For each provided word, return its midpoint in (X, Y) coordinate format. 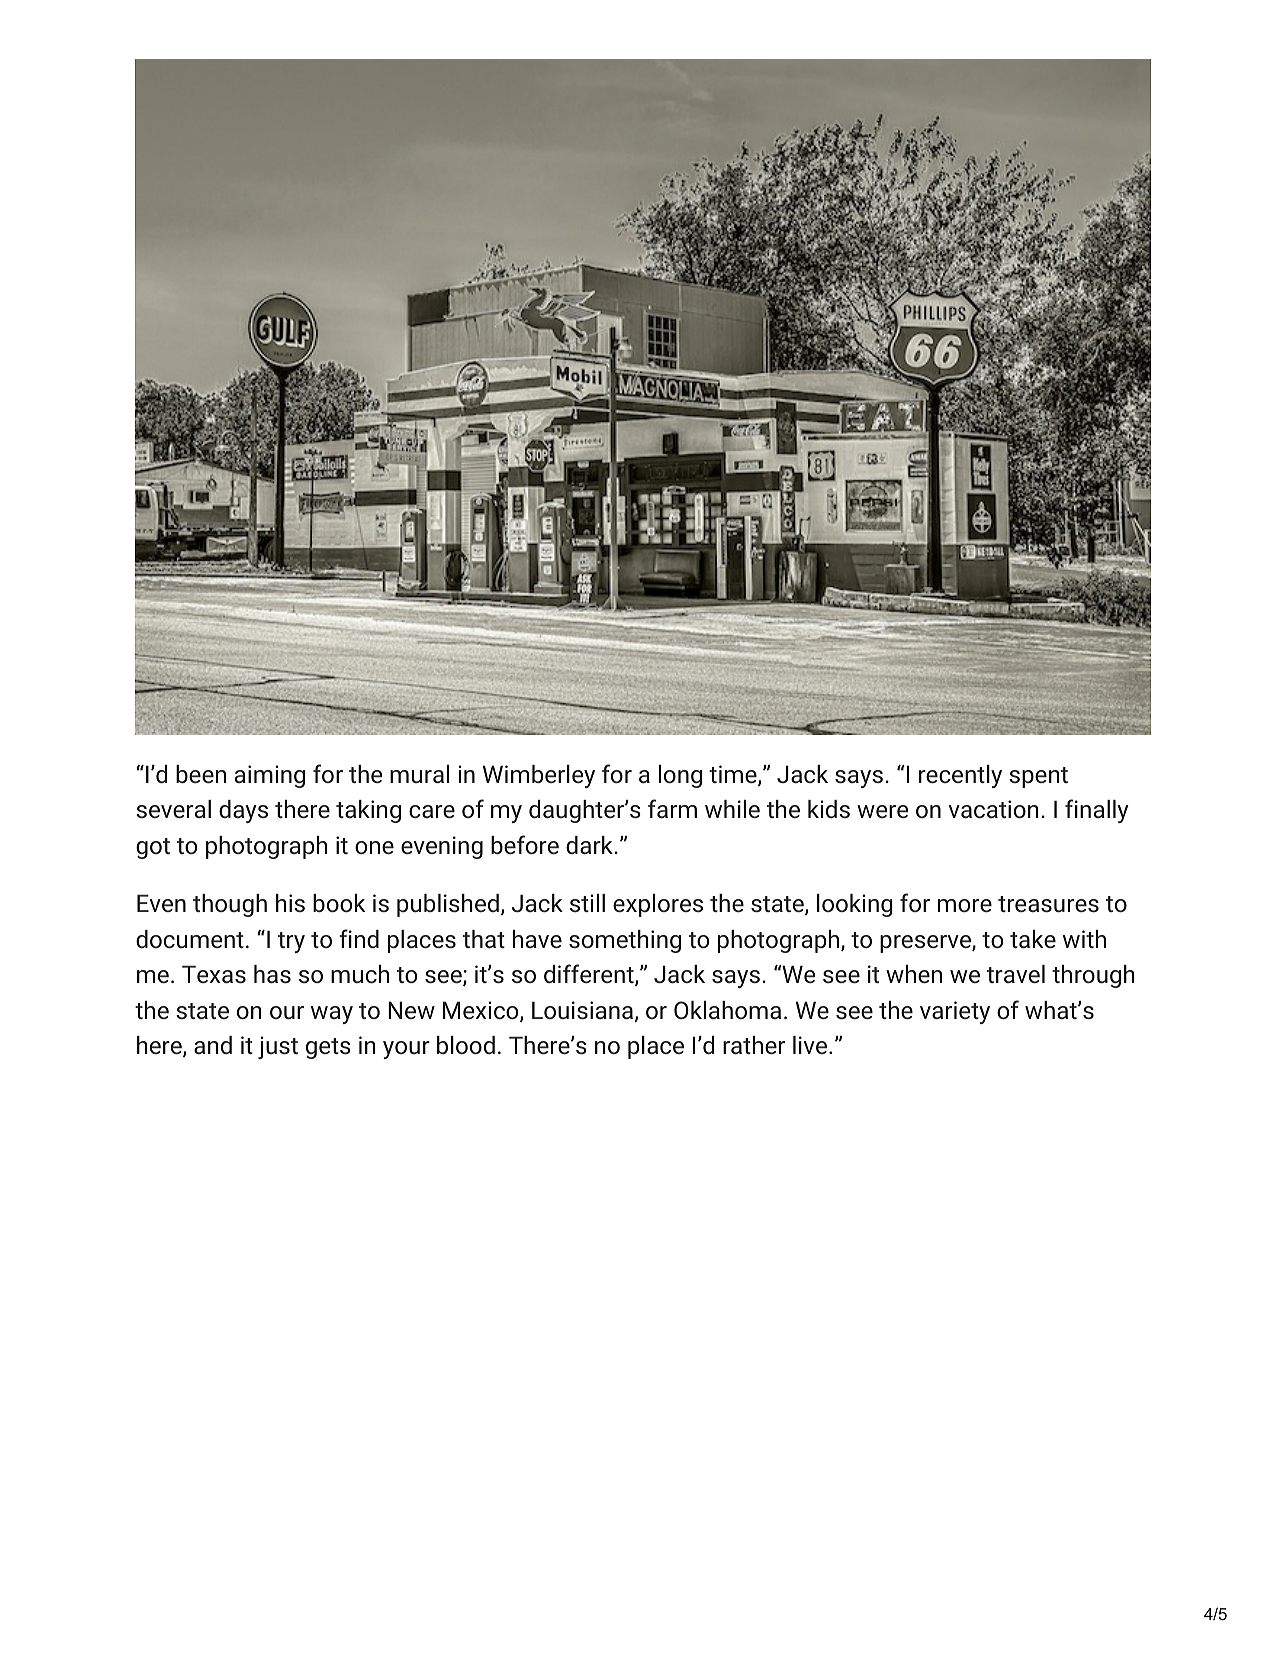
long (680, 776)
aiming (270, 776)
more (965, 905)
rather (754, 1045)
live (811, 1045)
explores (658, 905)
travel (1016, 974)
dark (589, 845)
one (374, 847)
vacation (994, 809)
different (590, 975)
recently (960, 776)
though (230, 905)
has (272, 974)
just (278, 1047)
